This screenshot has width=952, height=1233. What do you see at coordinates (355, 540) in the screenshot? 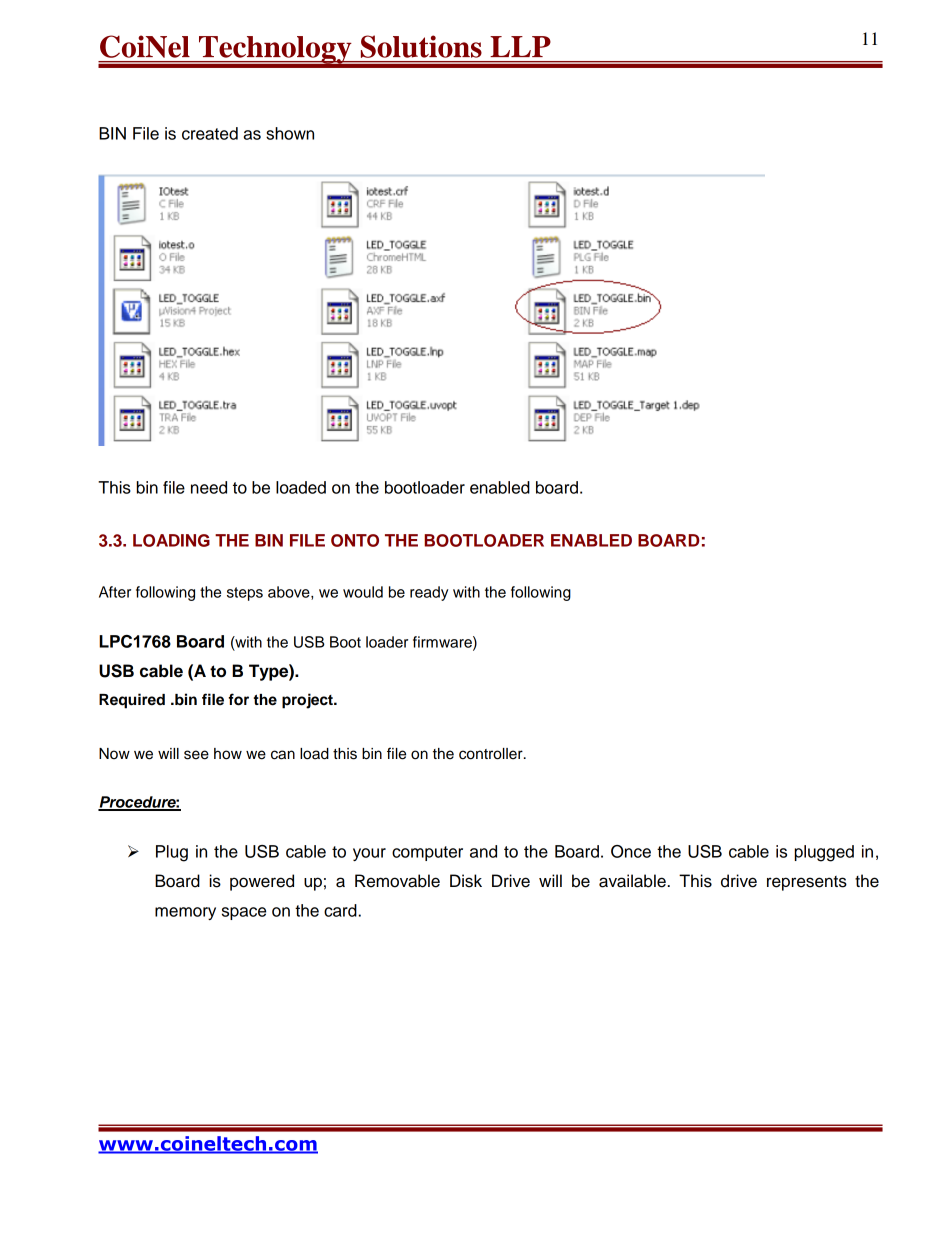
I see `ONTO` at bounding box center [355, 540].
